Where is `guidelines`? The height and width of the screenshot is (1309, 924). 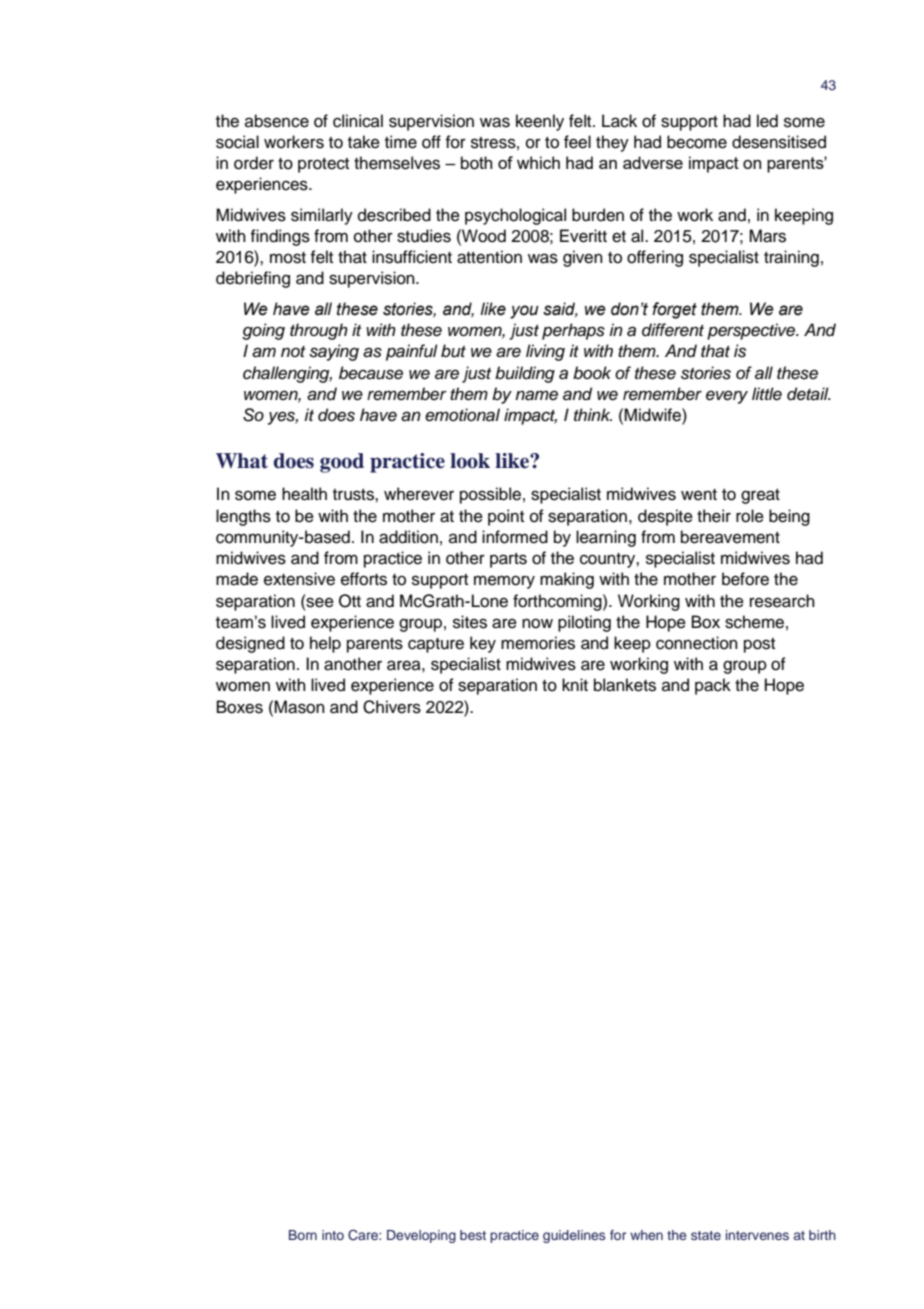
guidelines is located at coordinates (574, 1236).
